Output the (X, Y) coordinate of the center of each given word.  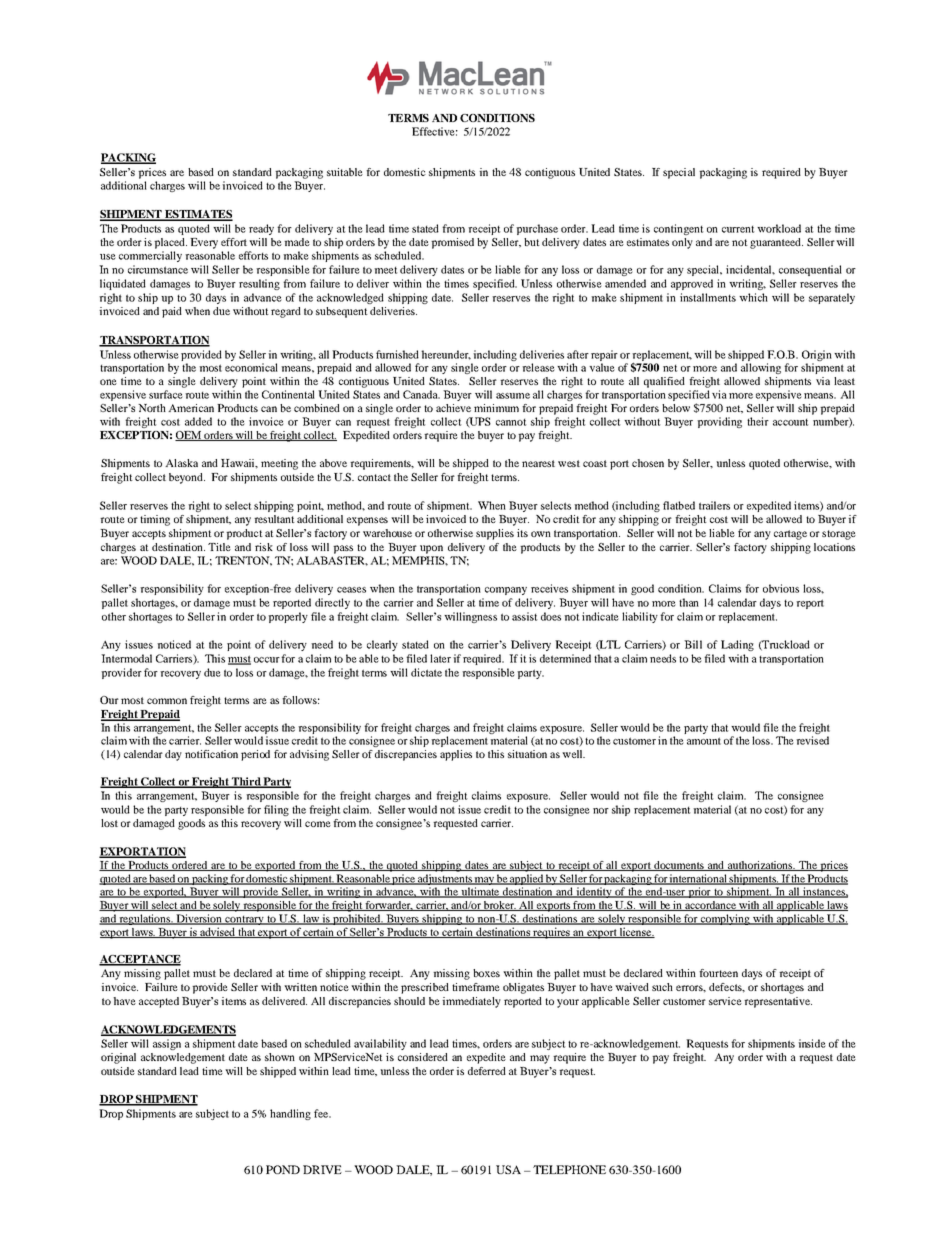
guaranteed (776, 243)
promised (452, 243)
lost (109, 823)
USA (508, 1169)
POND (283, 1169)
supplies (495, 534)
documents (679, 866)
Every (204, 243)
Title (219, 547)
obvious (781, 588)
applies (456, 755)
